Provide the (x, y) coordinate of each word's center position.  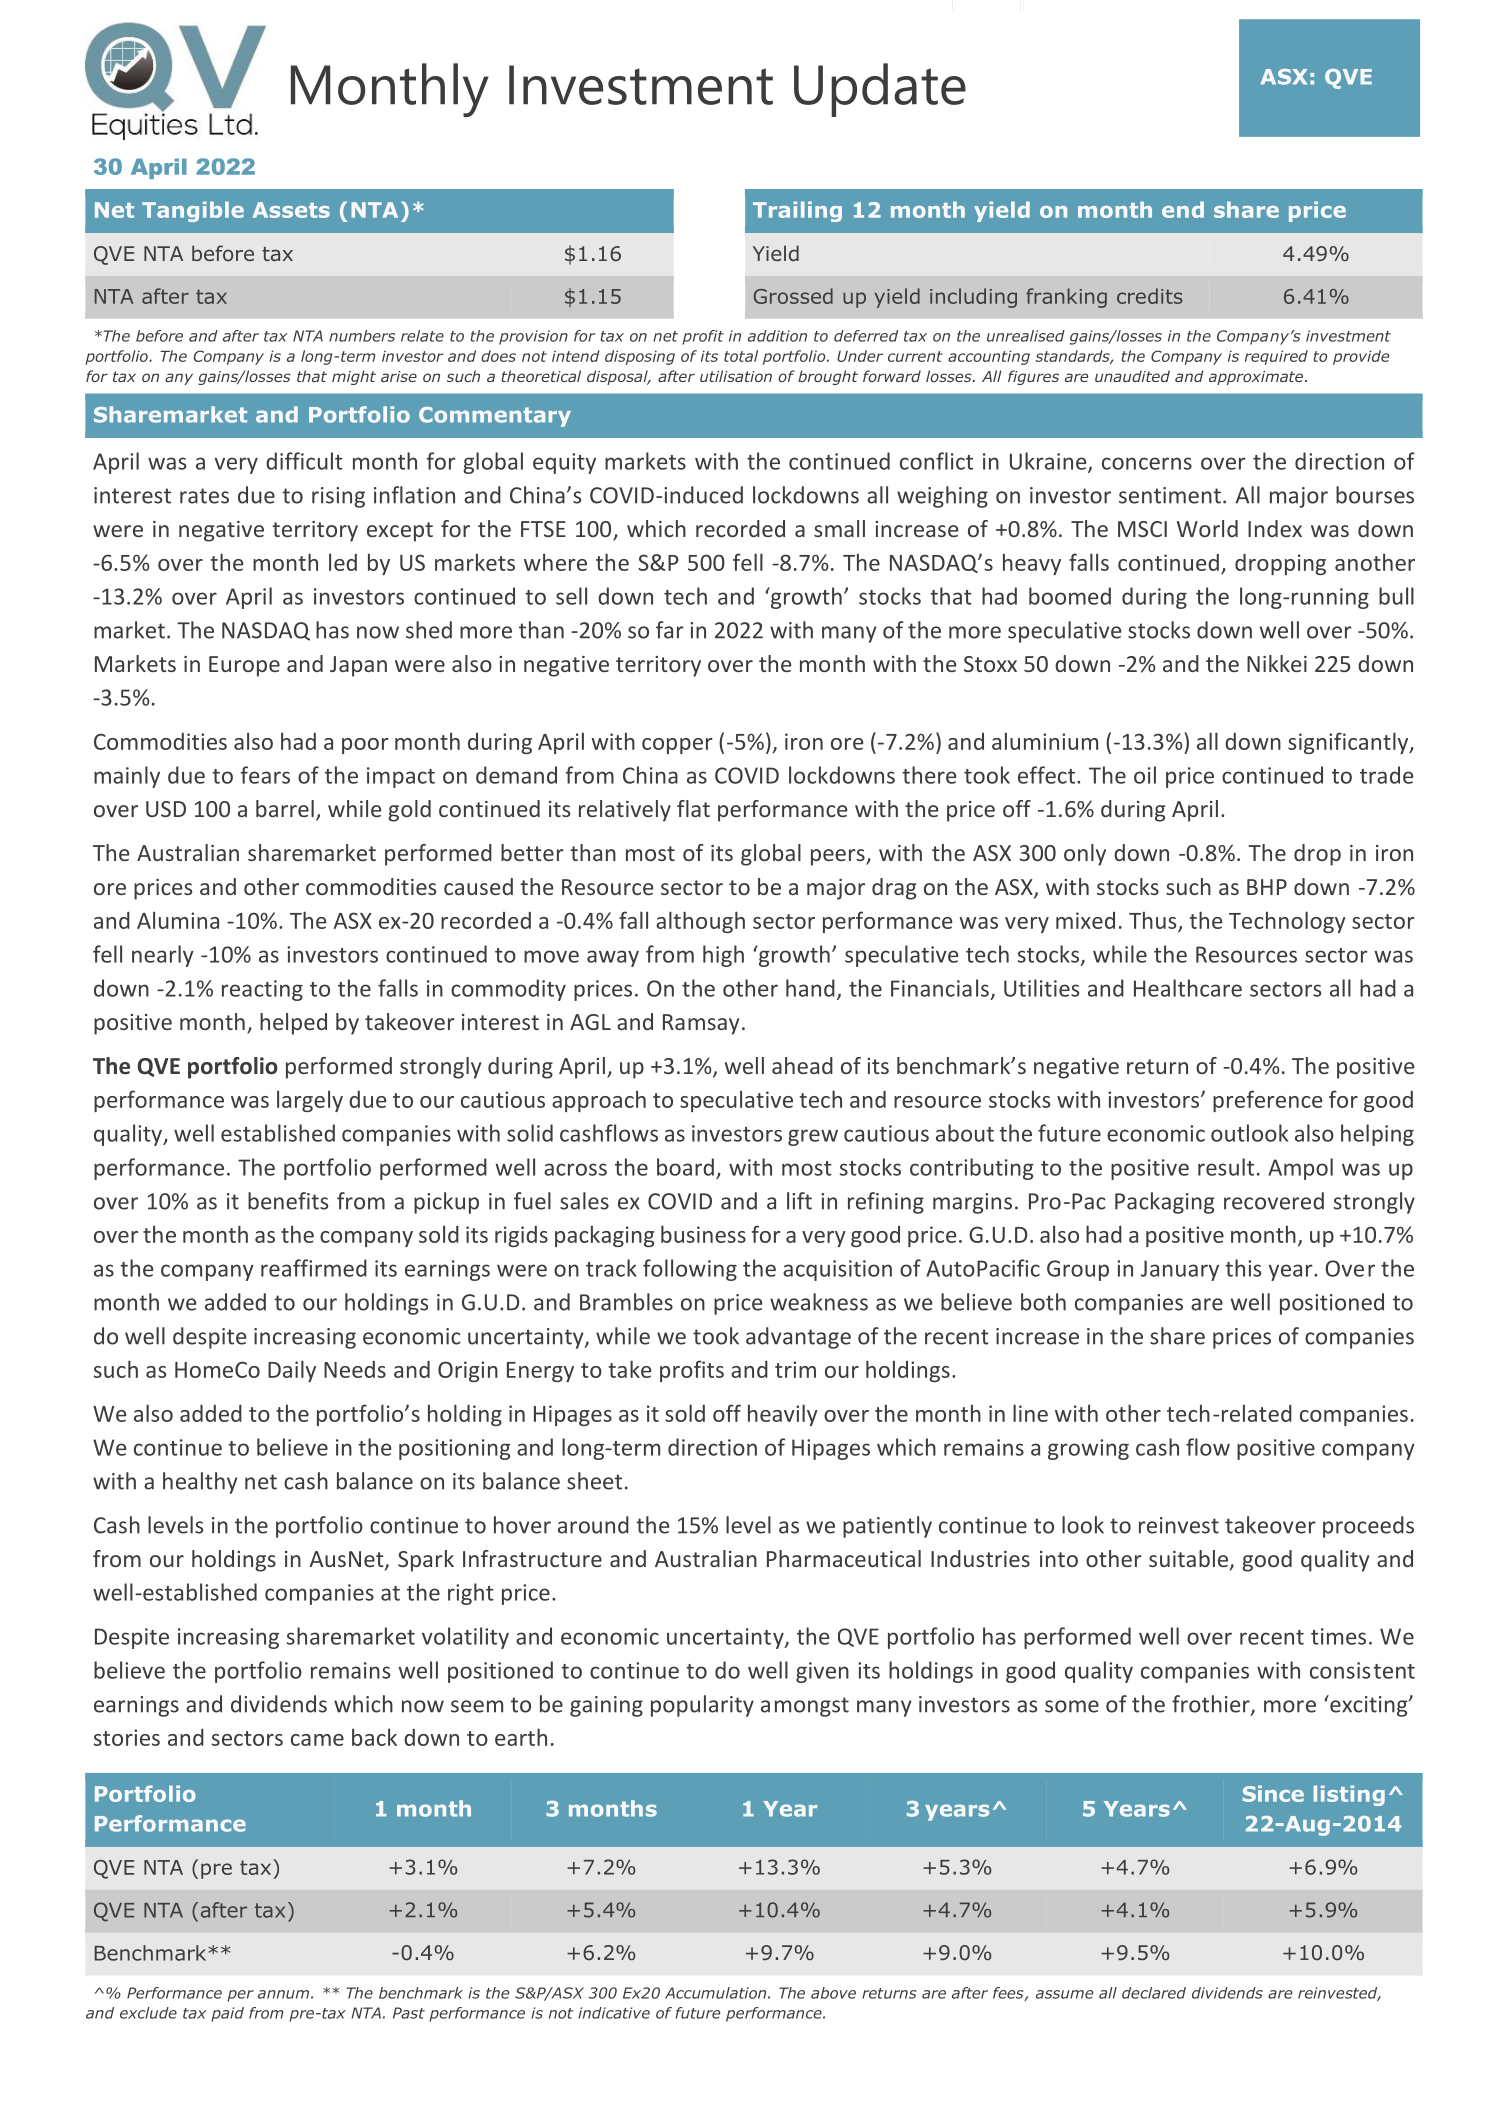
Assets (291, 210)
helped (293, 1024)
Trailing (797, 211)
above (833, 1993)
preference (1267, 1101)
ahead (802, 1065)
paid (227, 2014)
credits (1150, 296)
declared (1154, 1993)
